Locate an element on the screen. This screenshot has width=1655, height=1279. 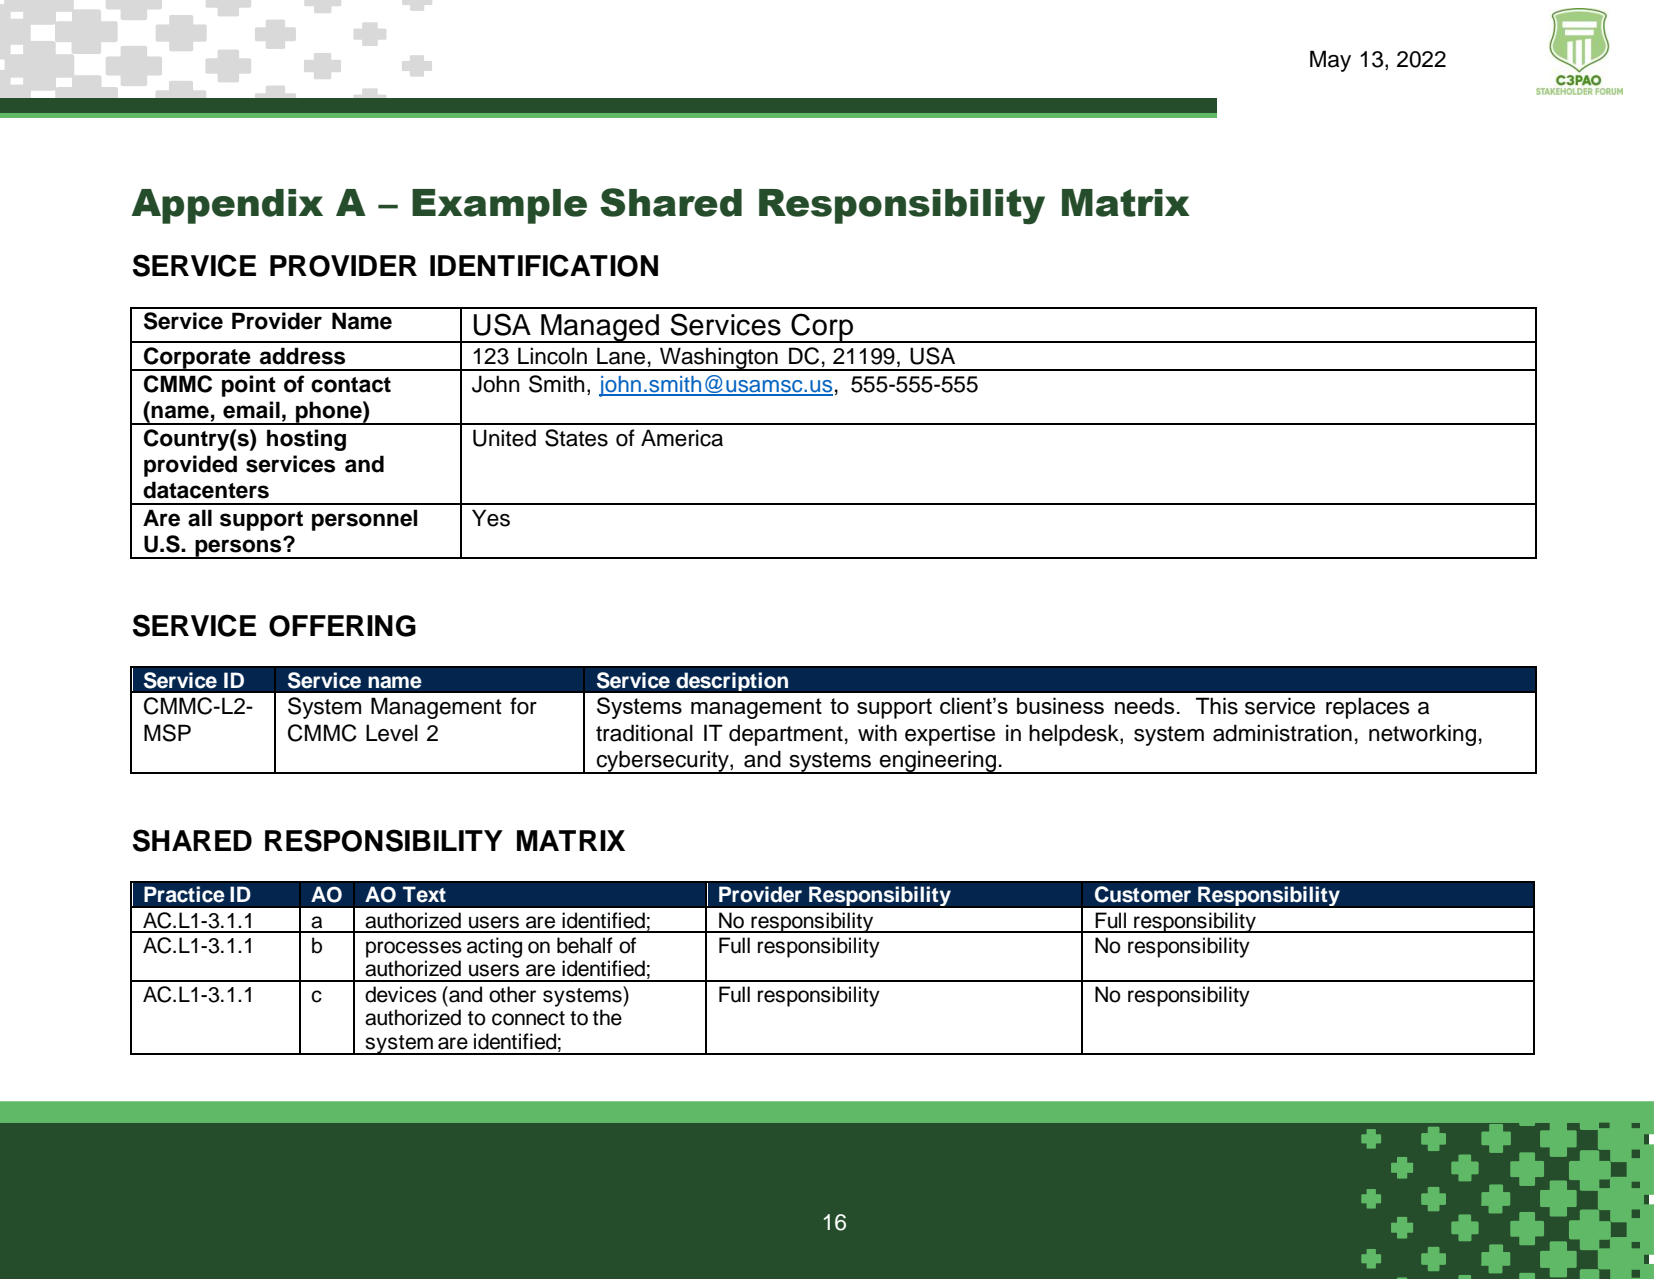
Appendix is located at coordinates (227, 206).
